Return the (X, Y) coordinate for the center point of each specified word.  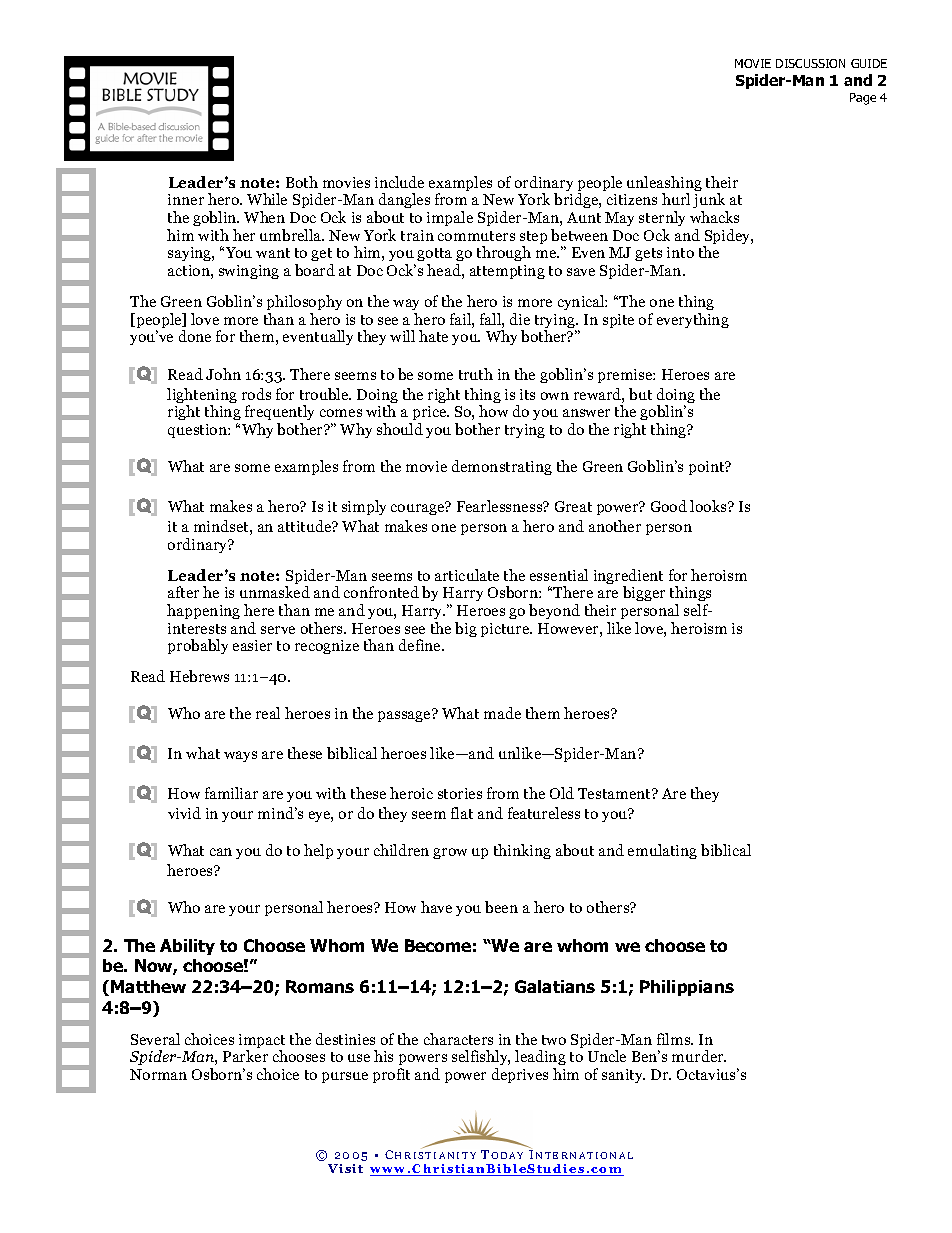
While (267, 199)
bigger (644, 593)
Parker (245, 1056)
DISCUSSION (810, 63)
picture (506, 630)
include (399, 182)
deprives (520, 1075)
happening (203, 611)
